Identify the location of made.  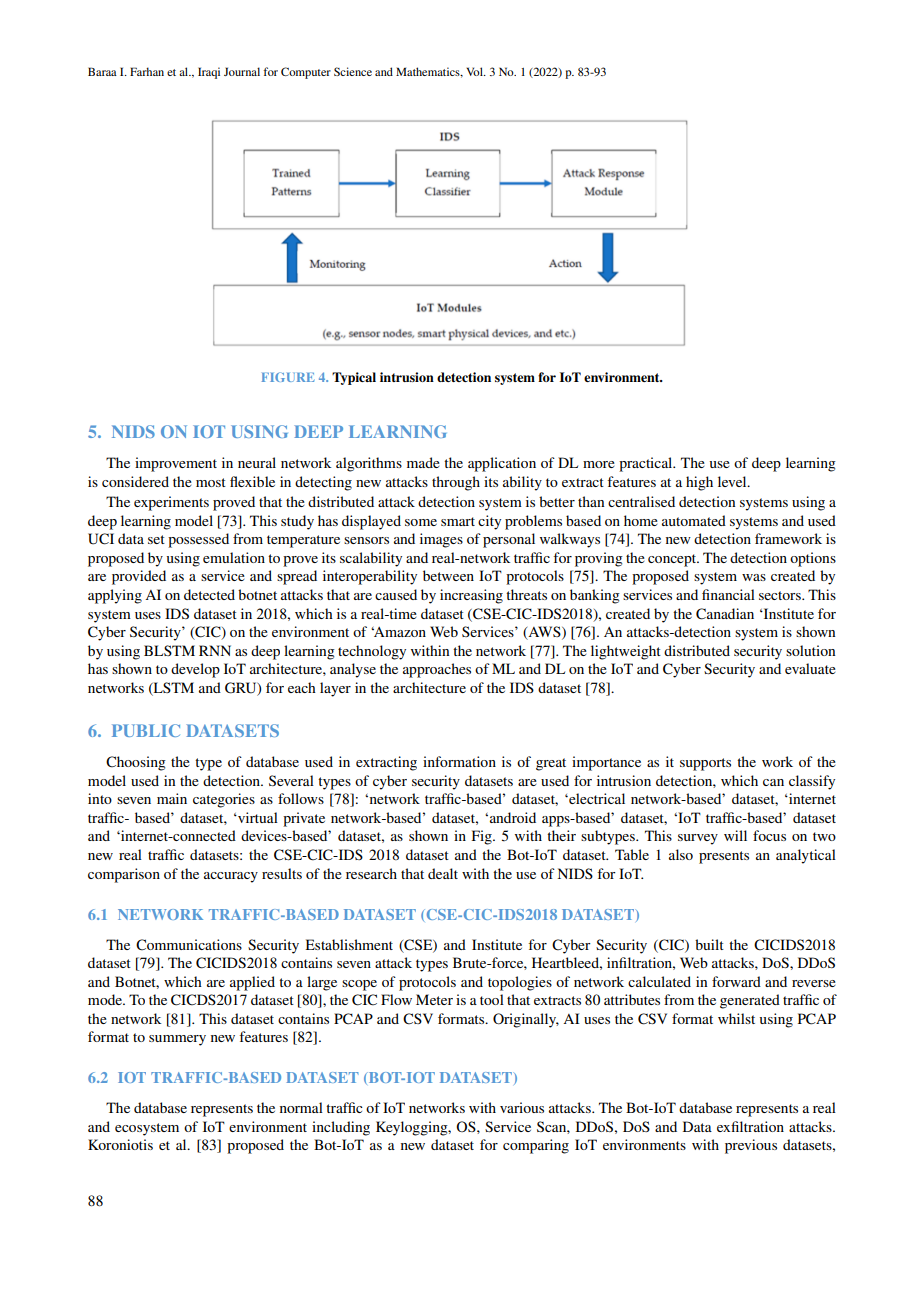
(423, 462).
